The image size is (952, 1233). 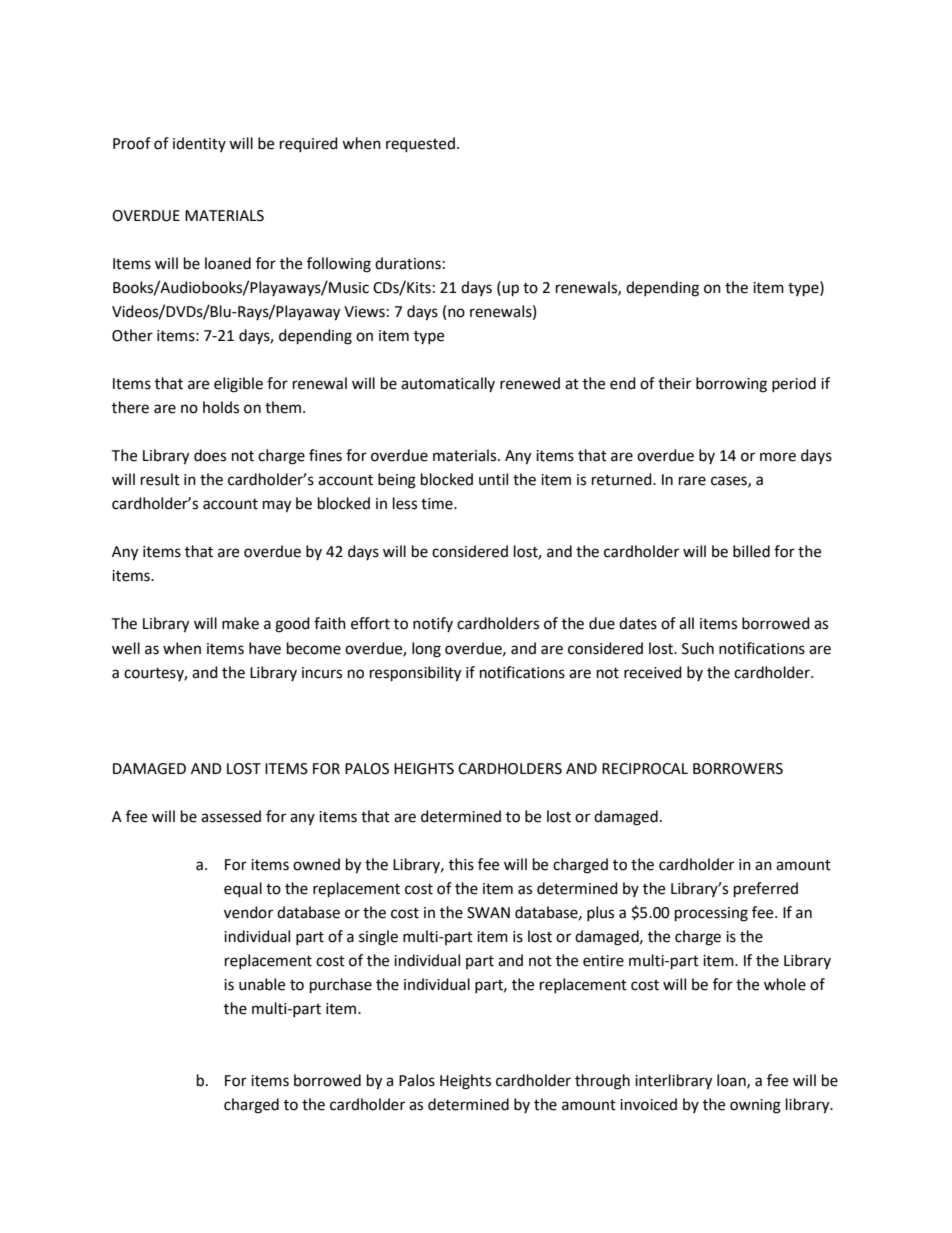 What do you see at coordinates (692, 481) in the image?
I see `rare` at bounding box center [692, 481].
